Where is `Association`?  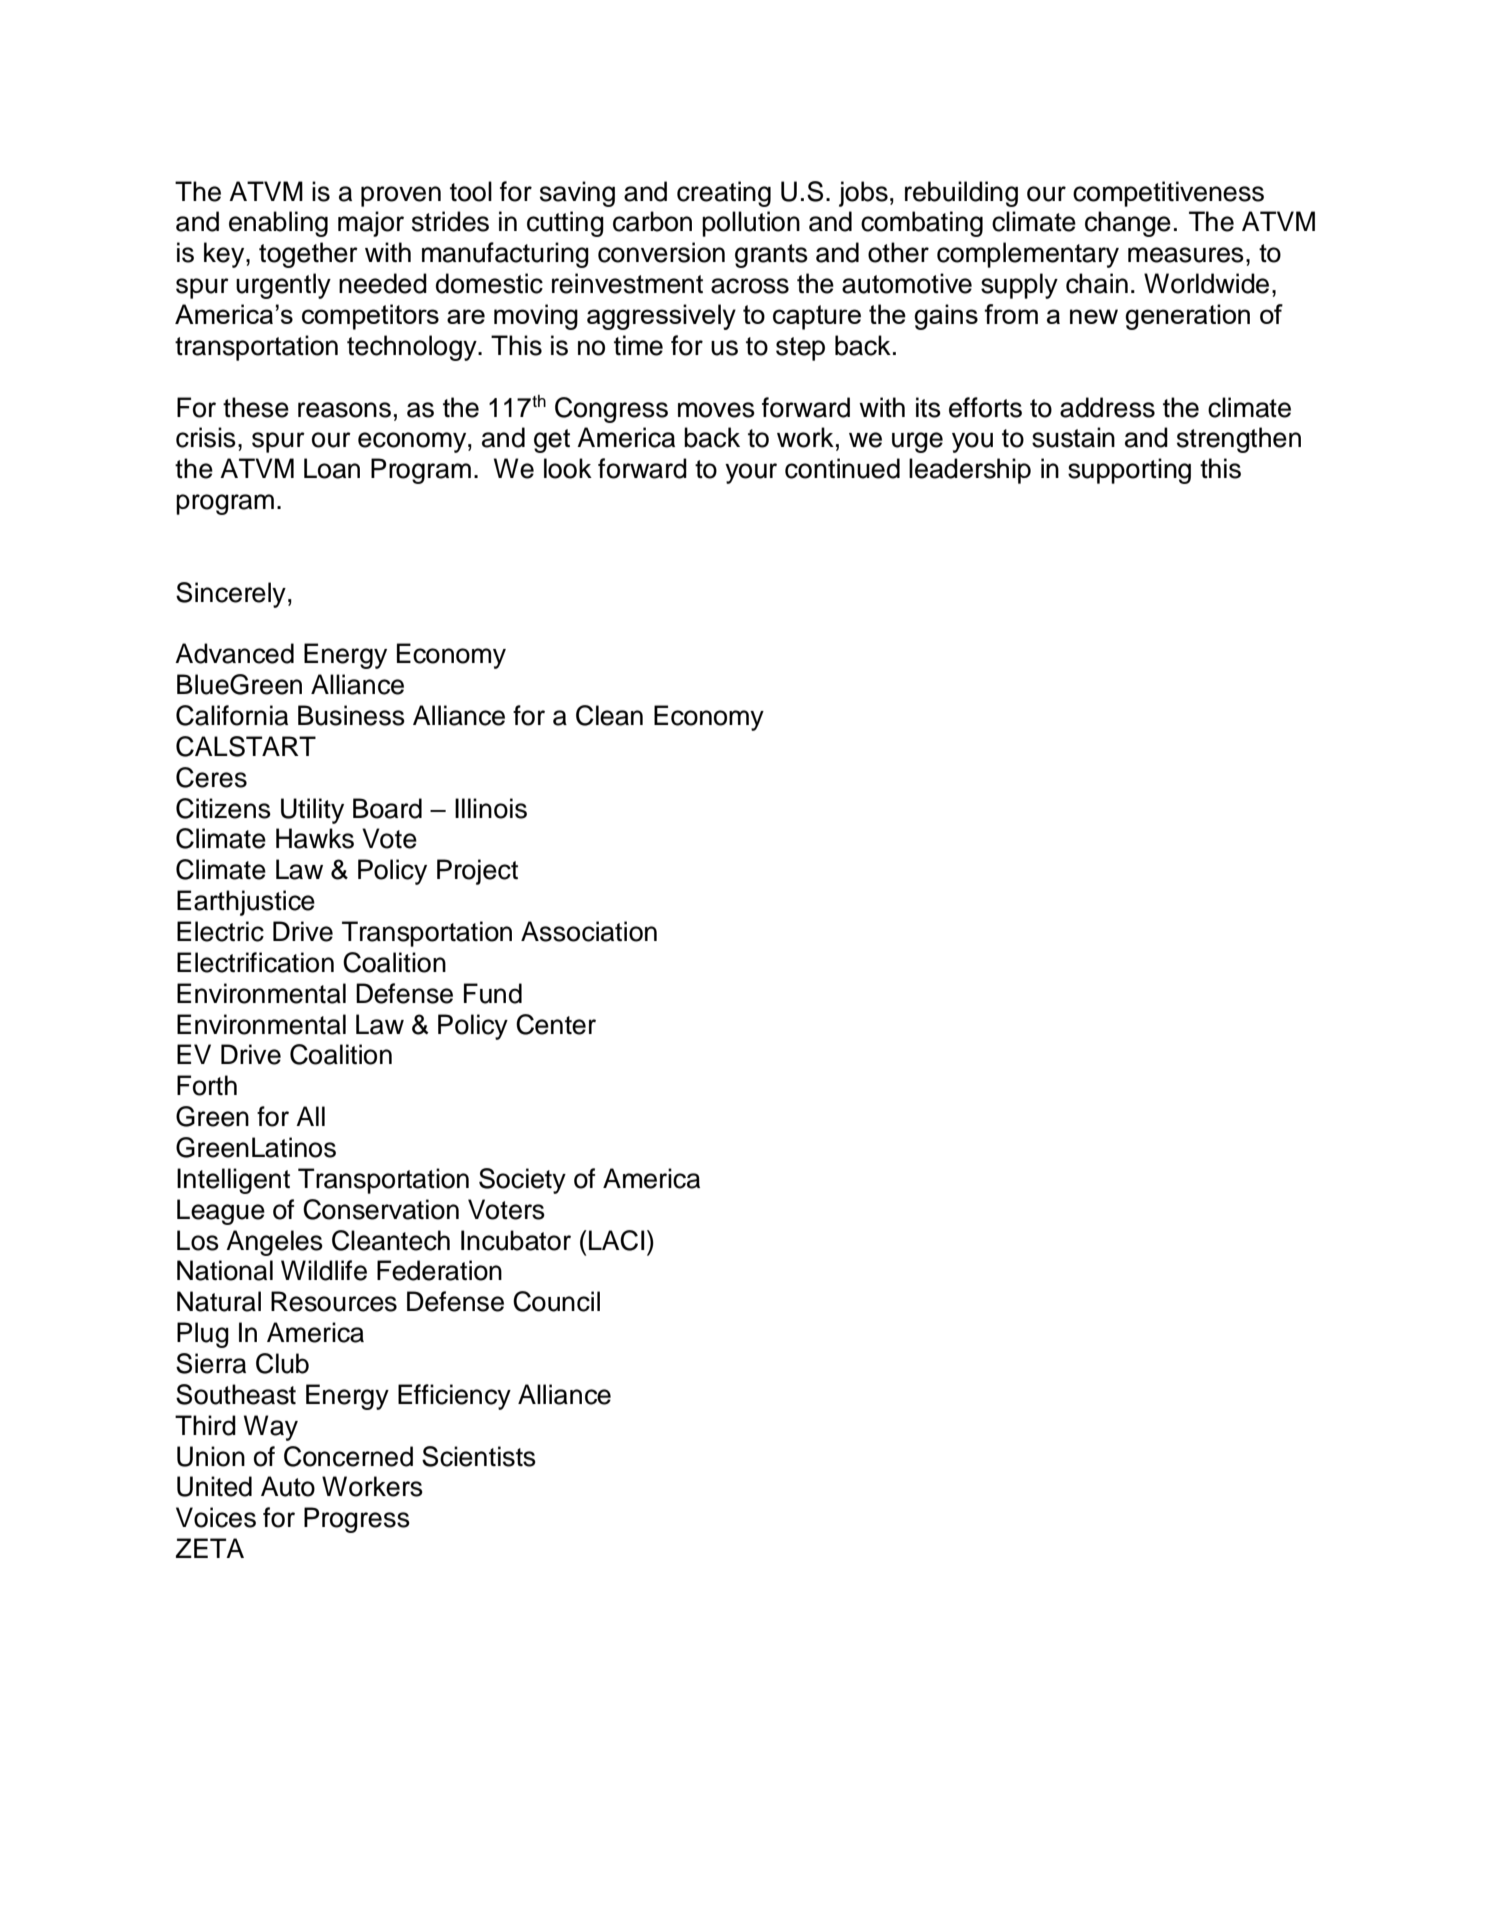 Association is located at coordinates (589, 931).
